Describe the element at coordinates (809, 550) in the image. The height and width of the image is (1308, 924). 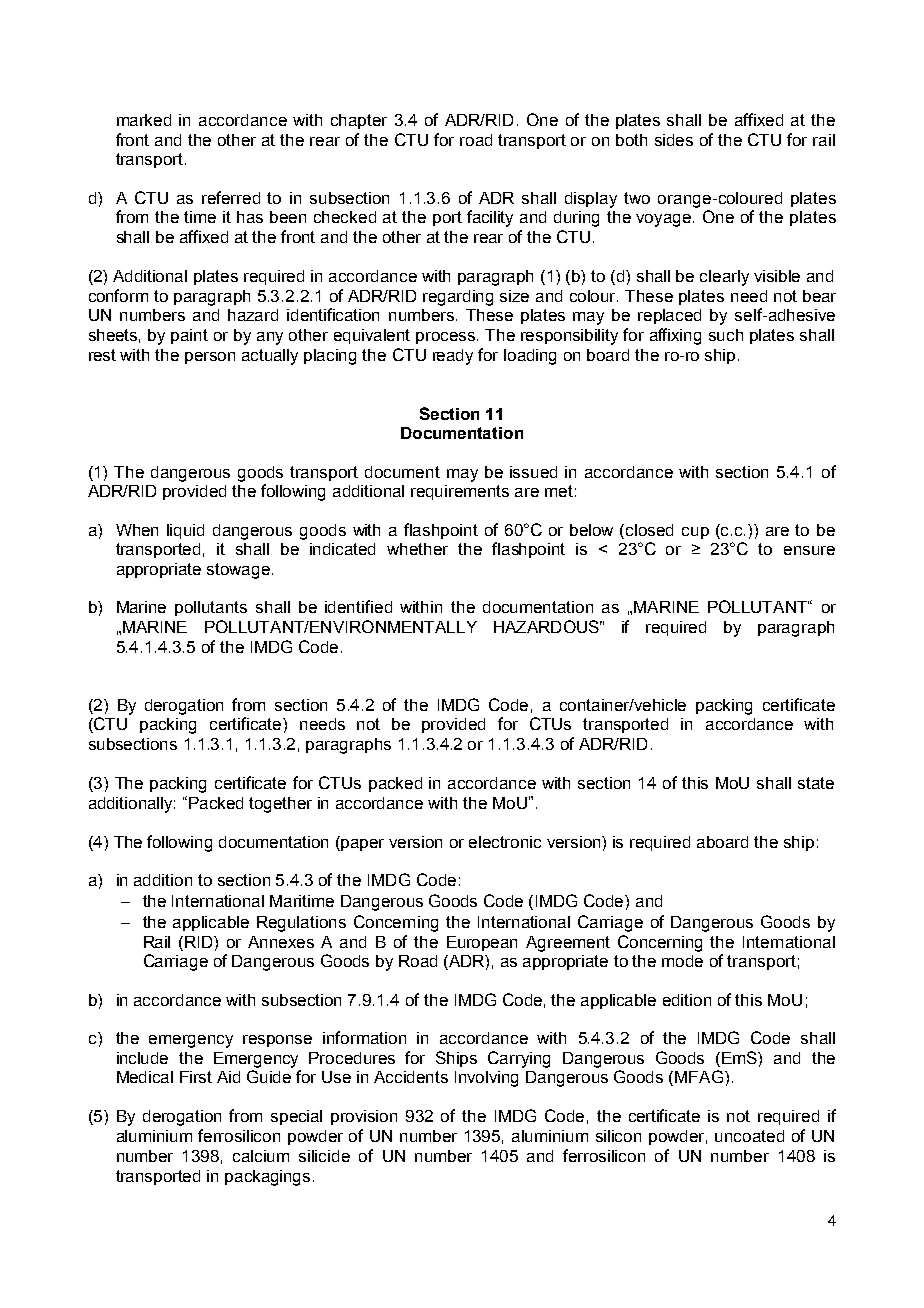
I see `ensure` at that location.
